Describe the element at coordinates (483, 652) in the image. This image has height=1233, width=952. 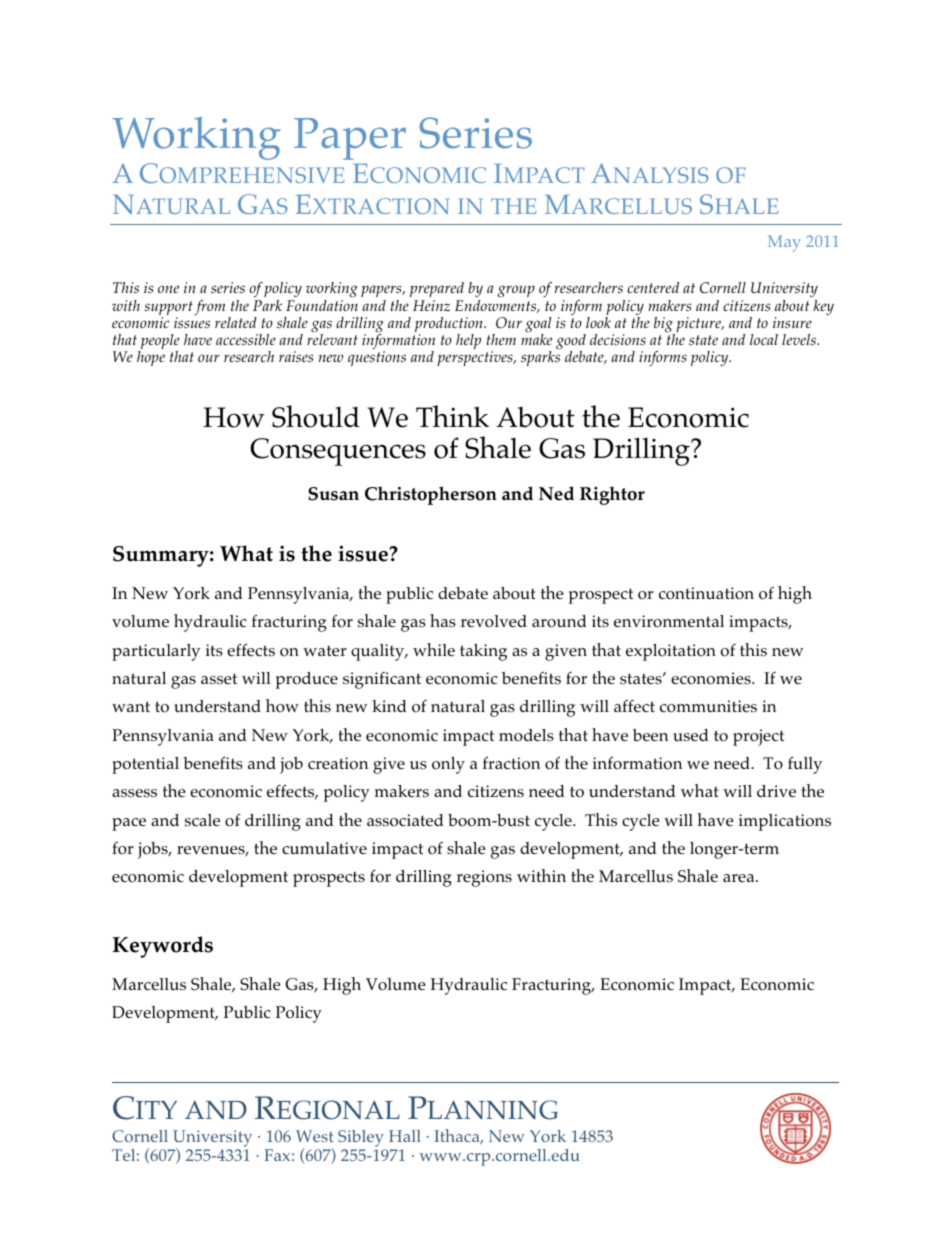
I see `taking` at that location.
